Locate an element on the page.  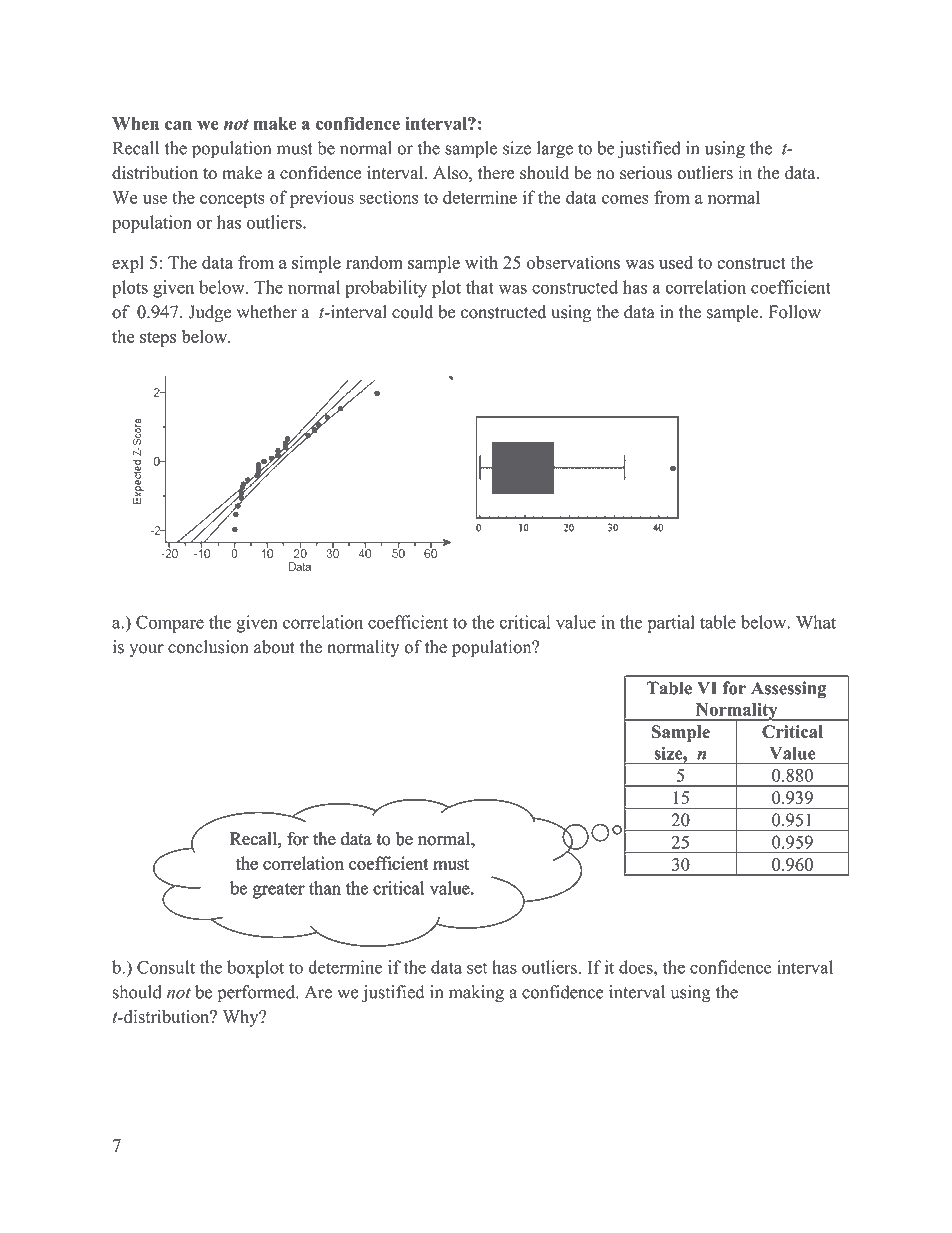
set is located at coordinates (477, 968).
